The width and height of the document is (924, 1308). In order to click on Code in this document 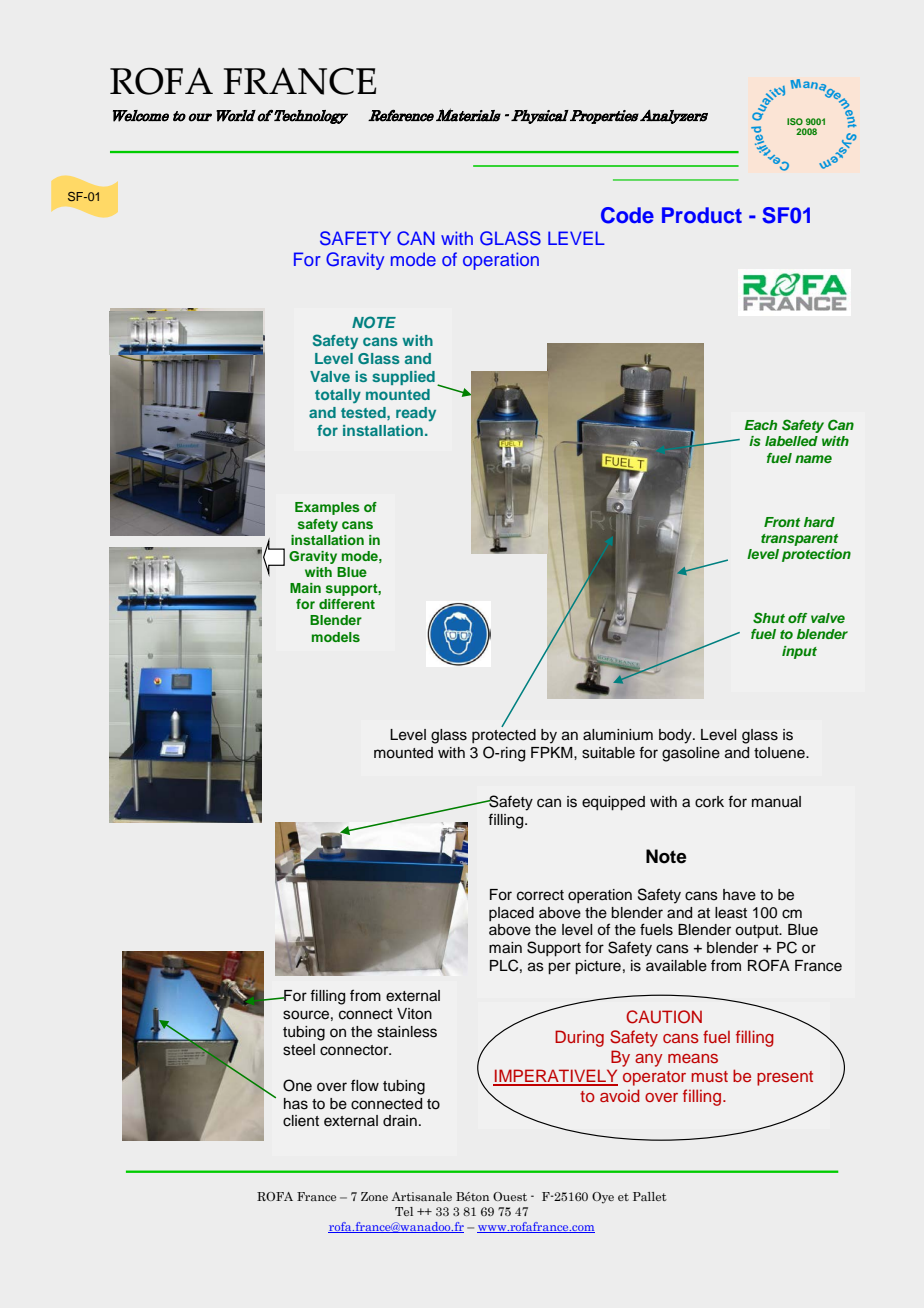, I will do `click(627, 215)`.
